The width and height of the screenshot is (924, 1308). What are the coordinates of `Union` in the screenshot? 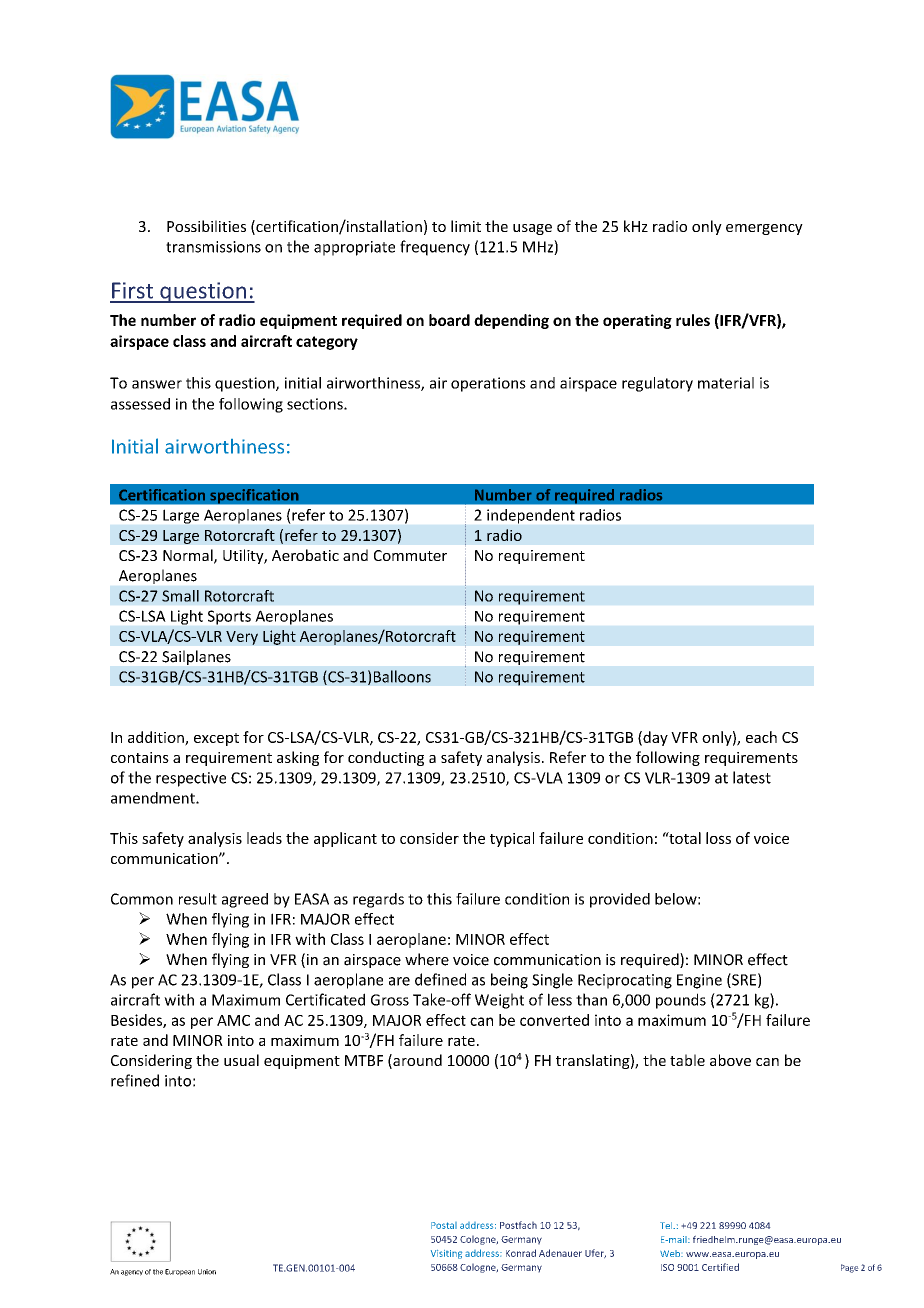 It's located at (207, 1272).
